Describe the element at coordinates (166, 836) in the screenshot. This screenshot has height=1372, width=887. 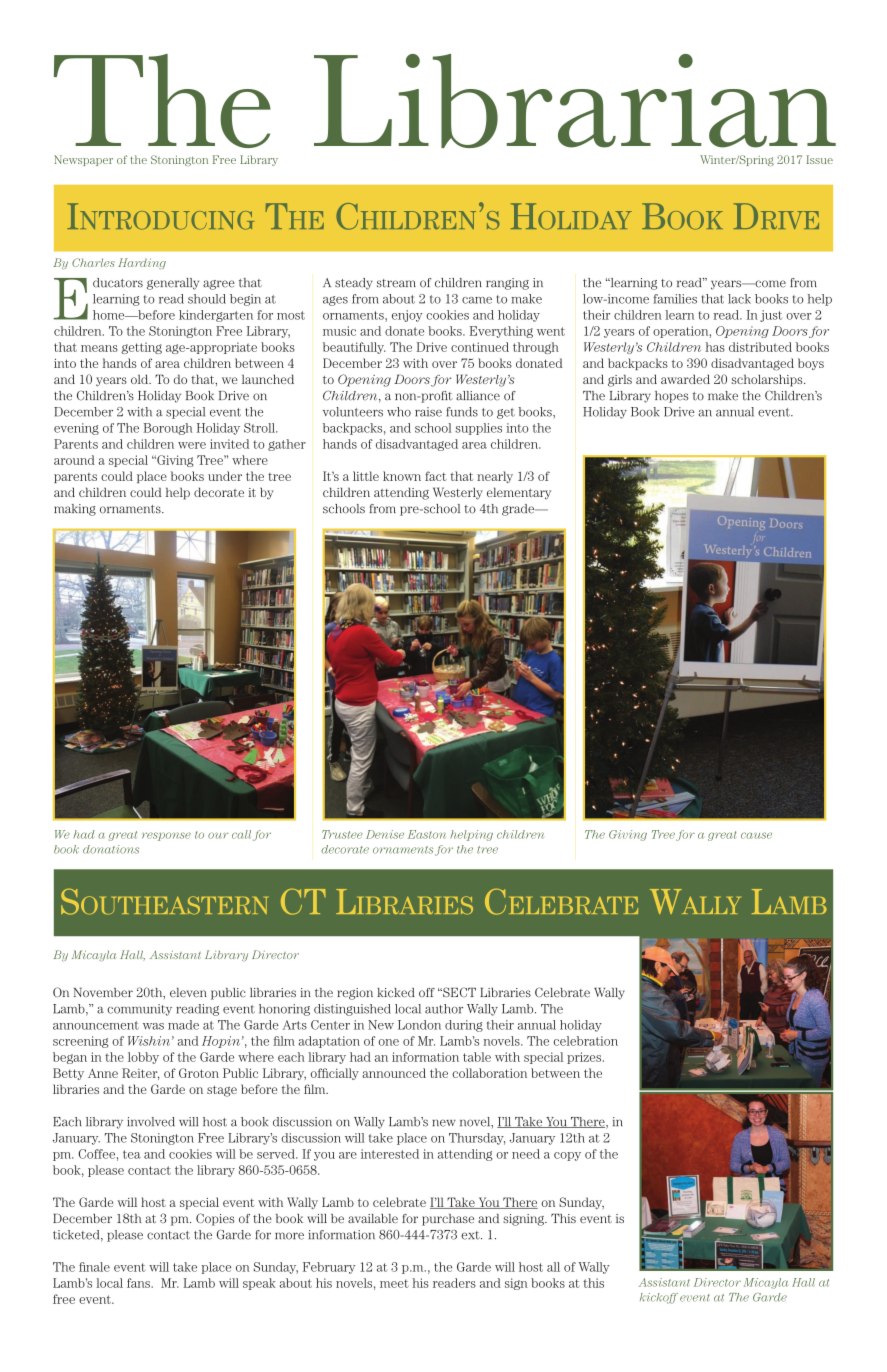
I see `response` at that location.
